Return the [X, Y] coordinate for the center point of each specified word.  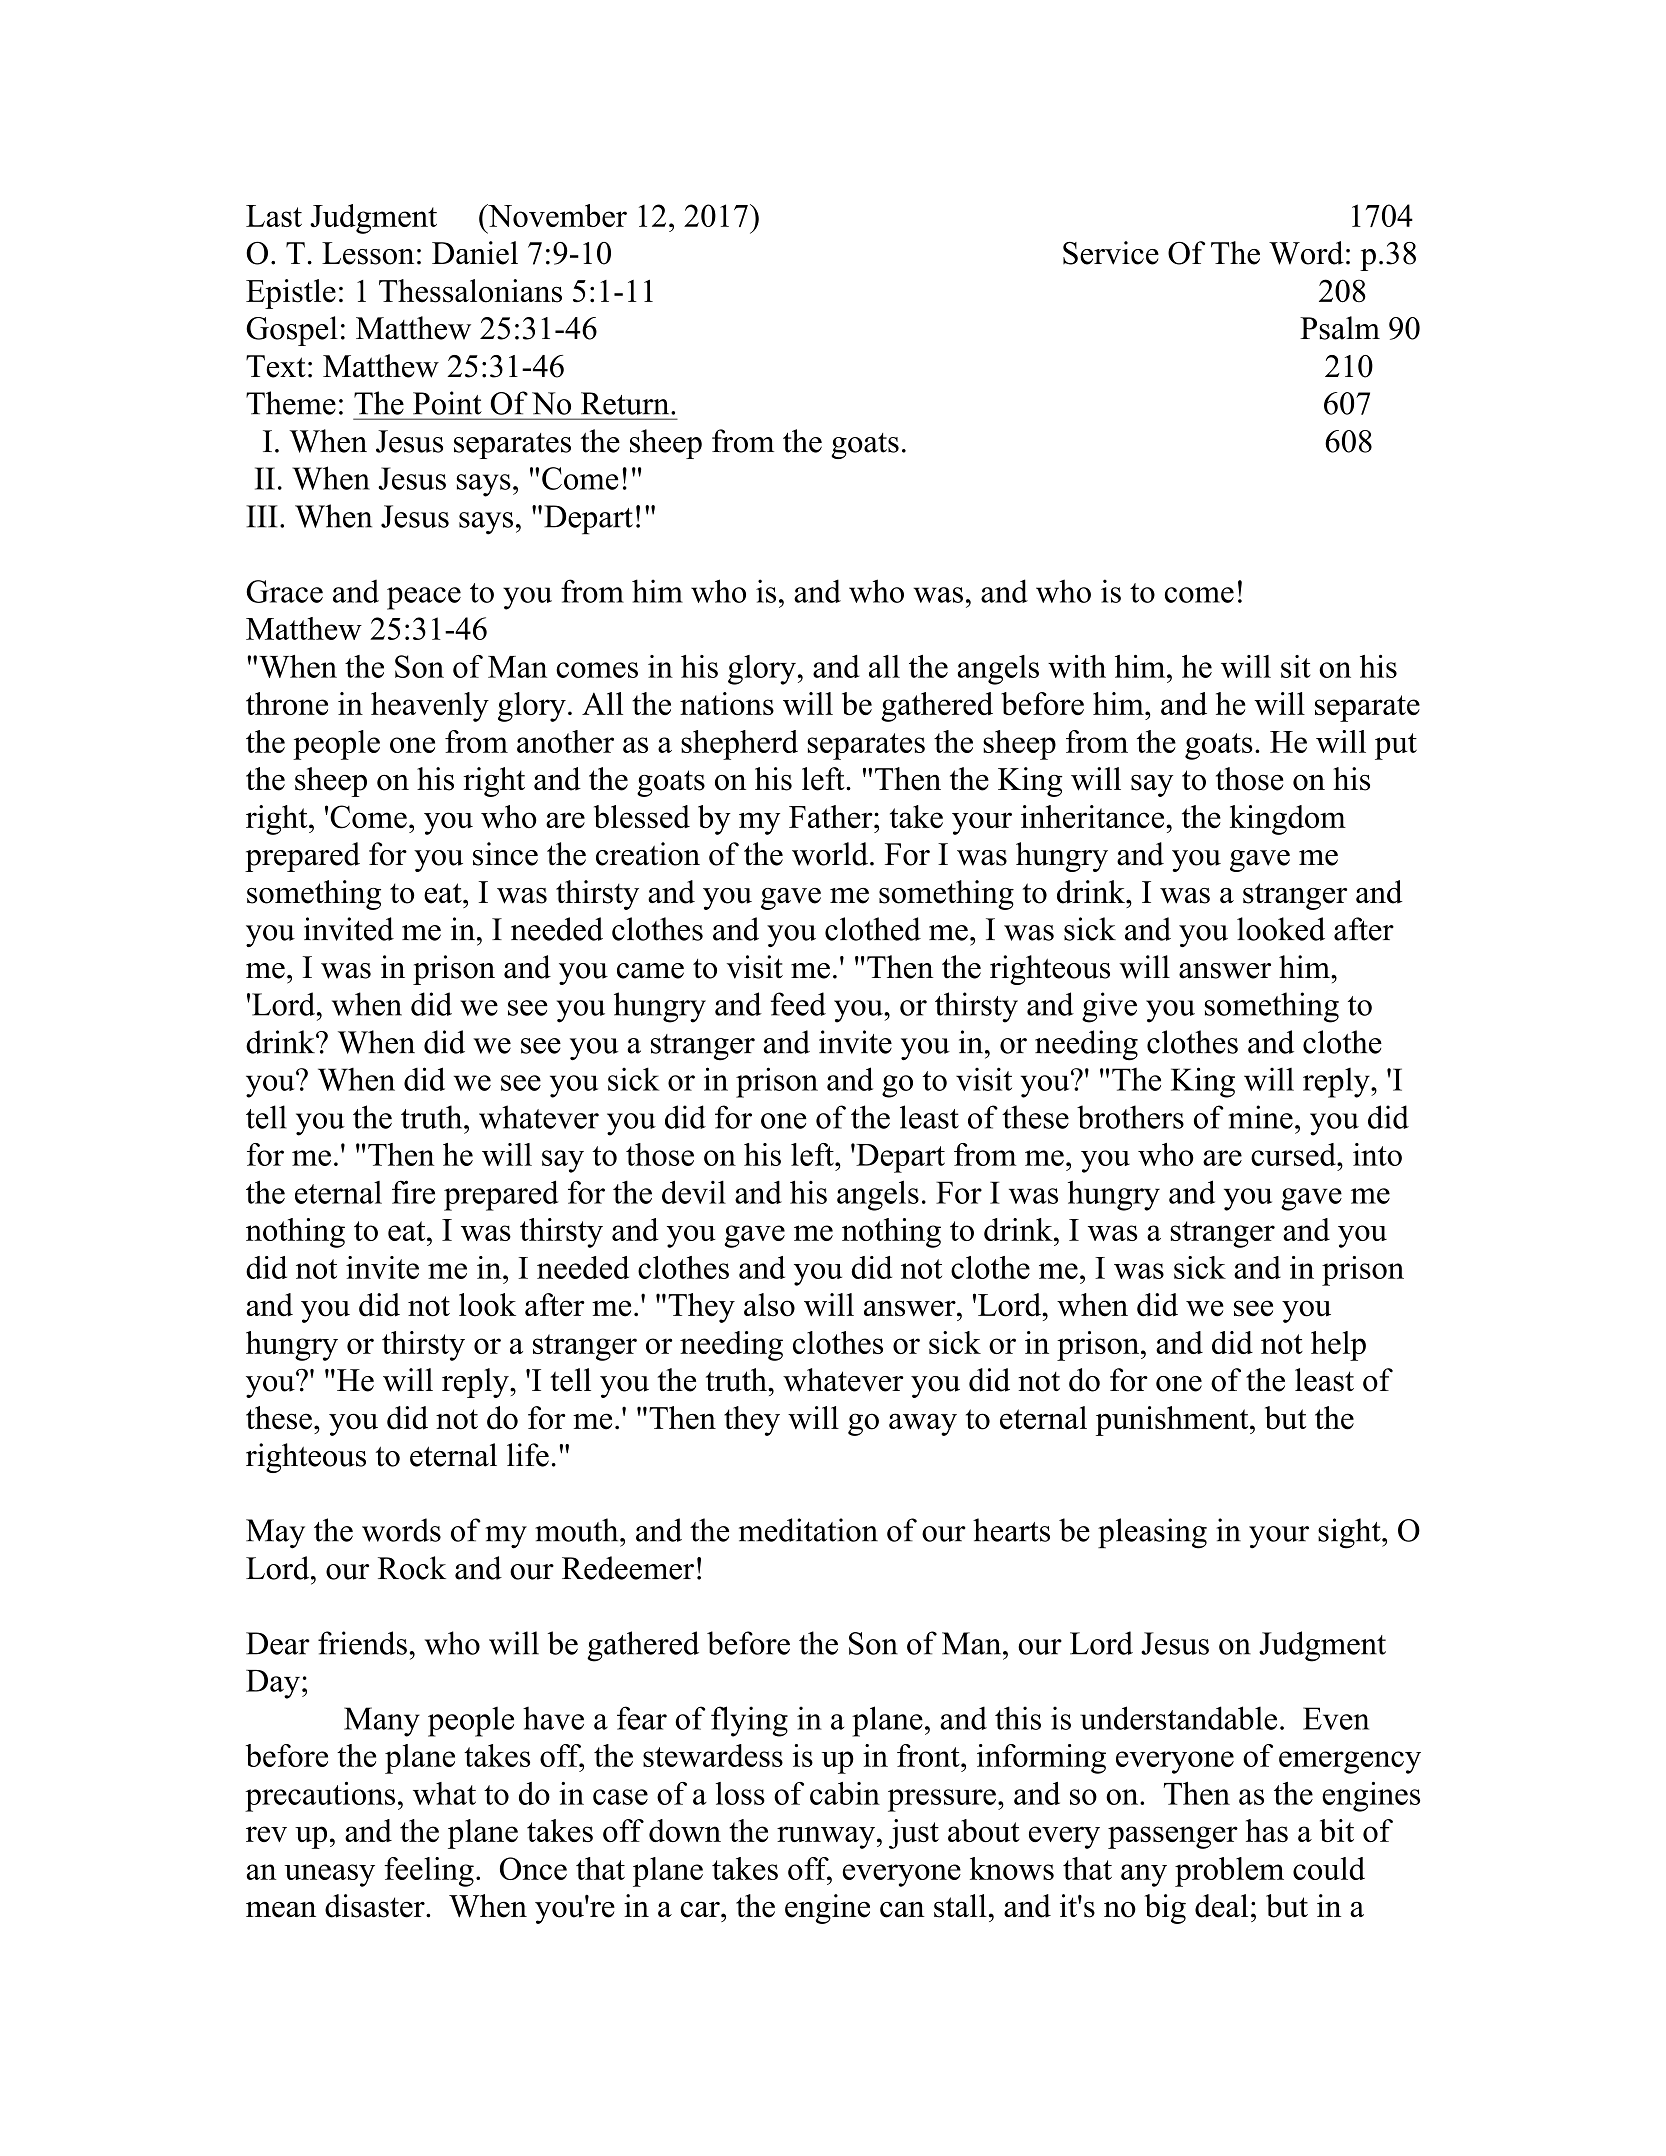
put [1396, 746]
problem [1229, 1872]
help [1338, 1346]
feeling [429, 1872]
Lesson [368, 253]
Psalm [1340, 328]
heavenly [430, 707]
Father [832, 817]
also [769, 1305]
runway [826, 1837]
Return [626, 403]
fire [413, 1192]
